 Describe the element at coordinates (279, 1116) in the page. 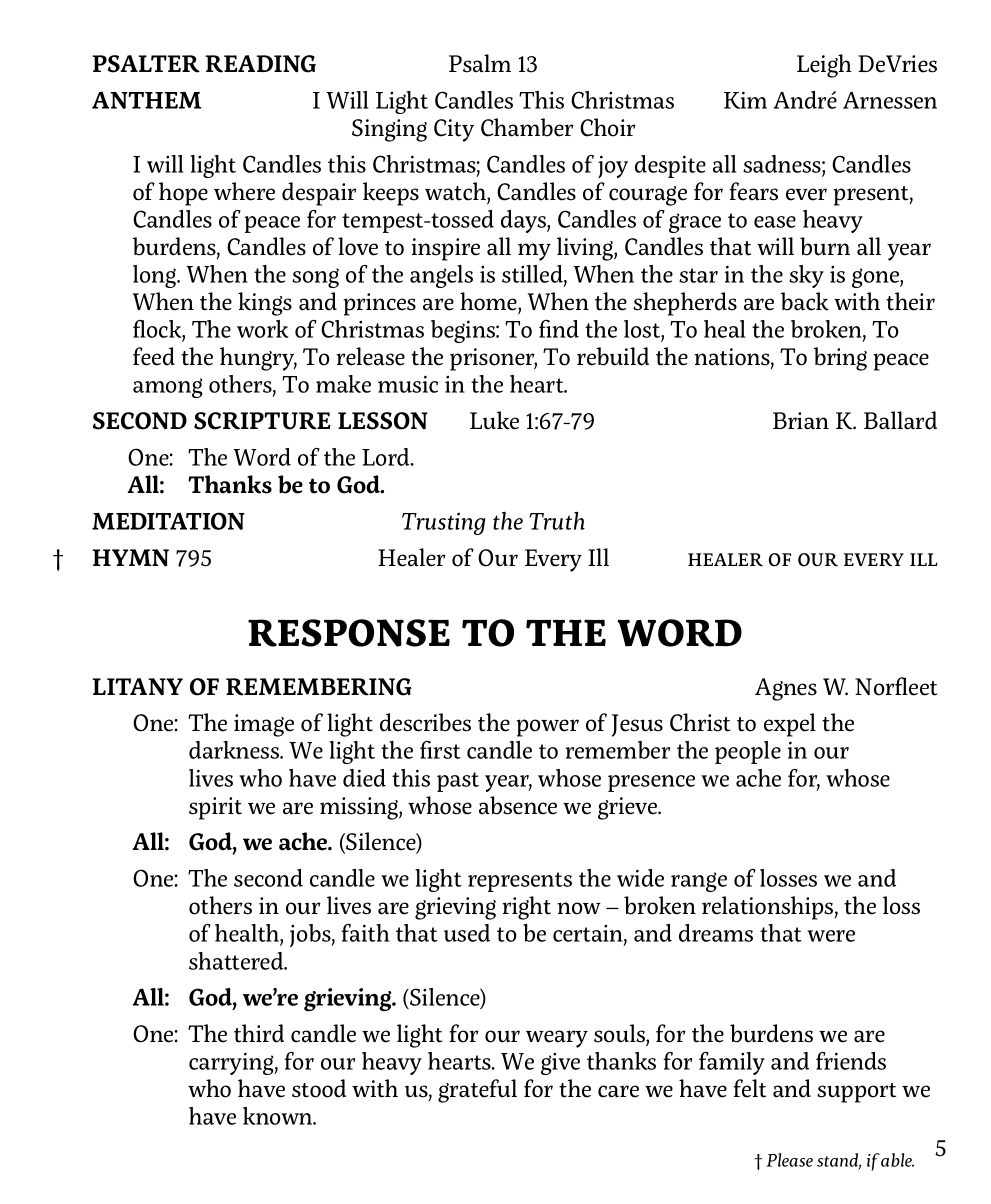

I see `known` at that location.
